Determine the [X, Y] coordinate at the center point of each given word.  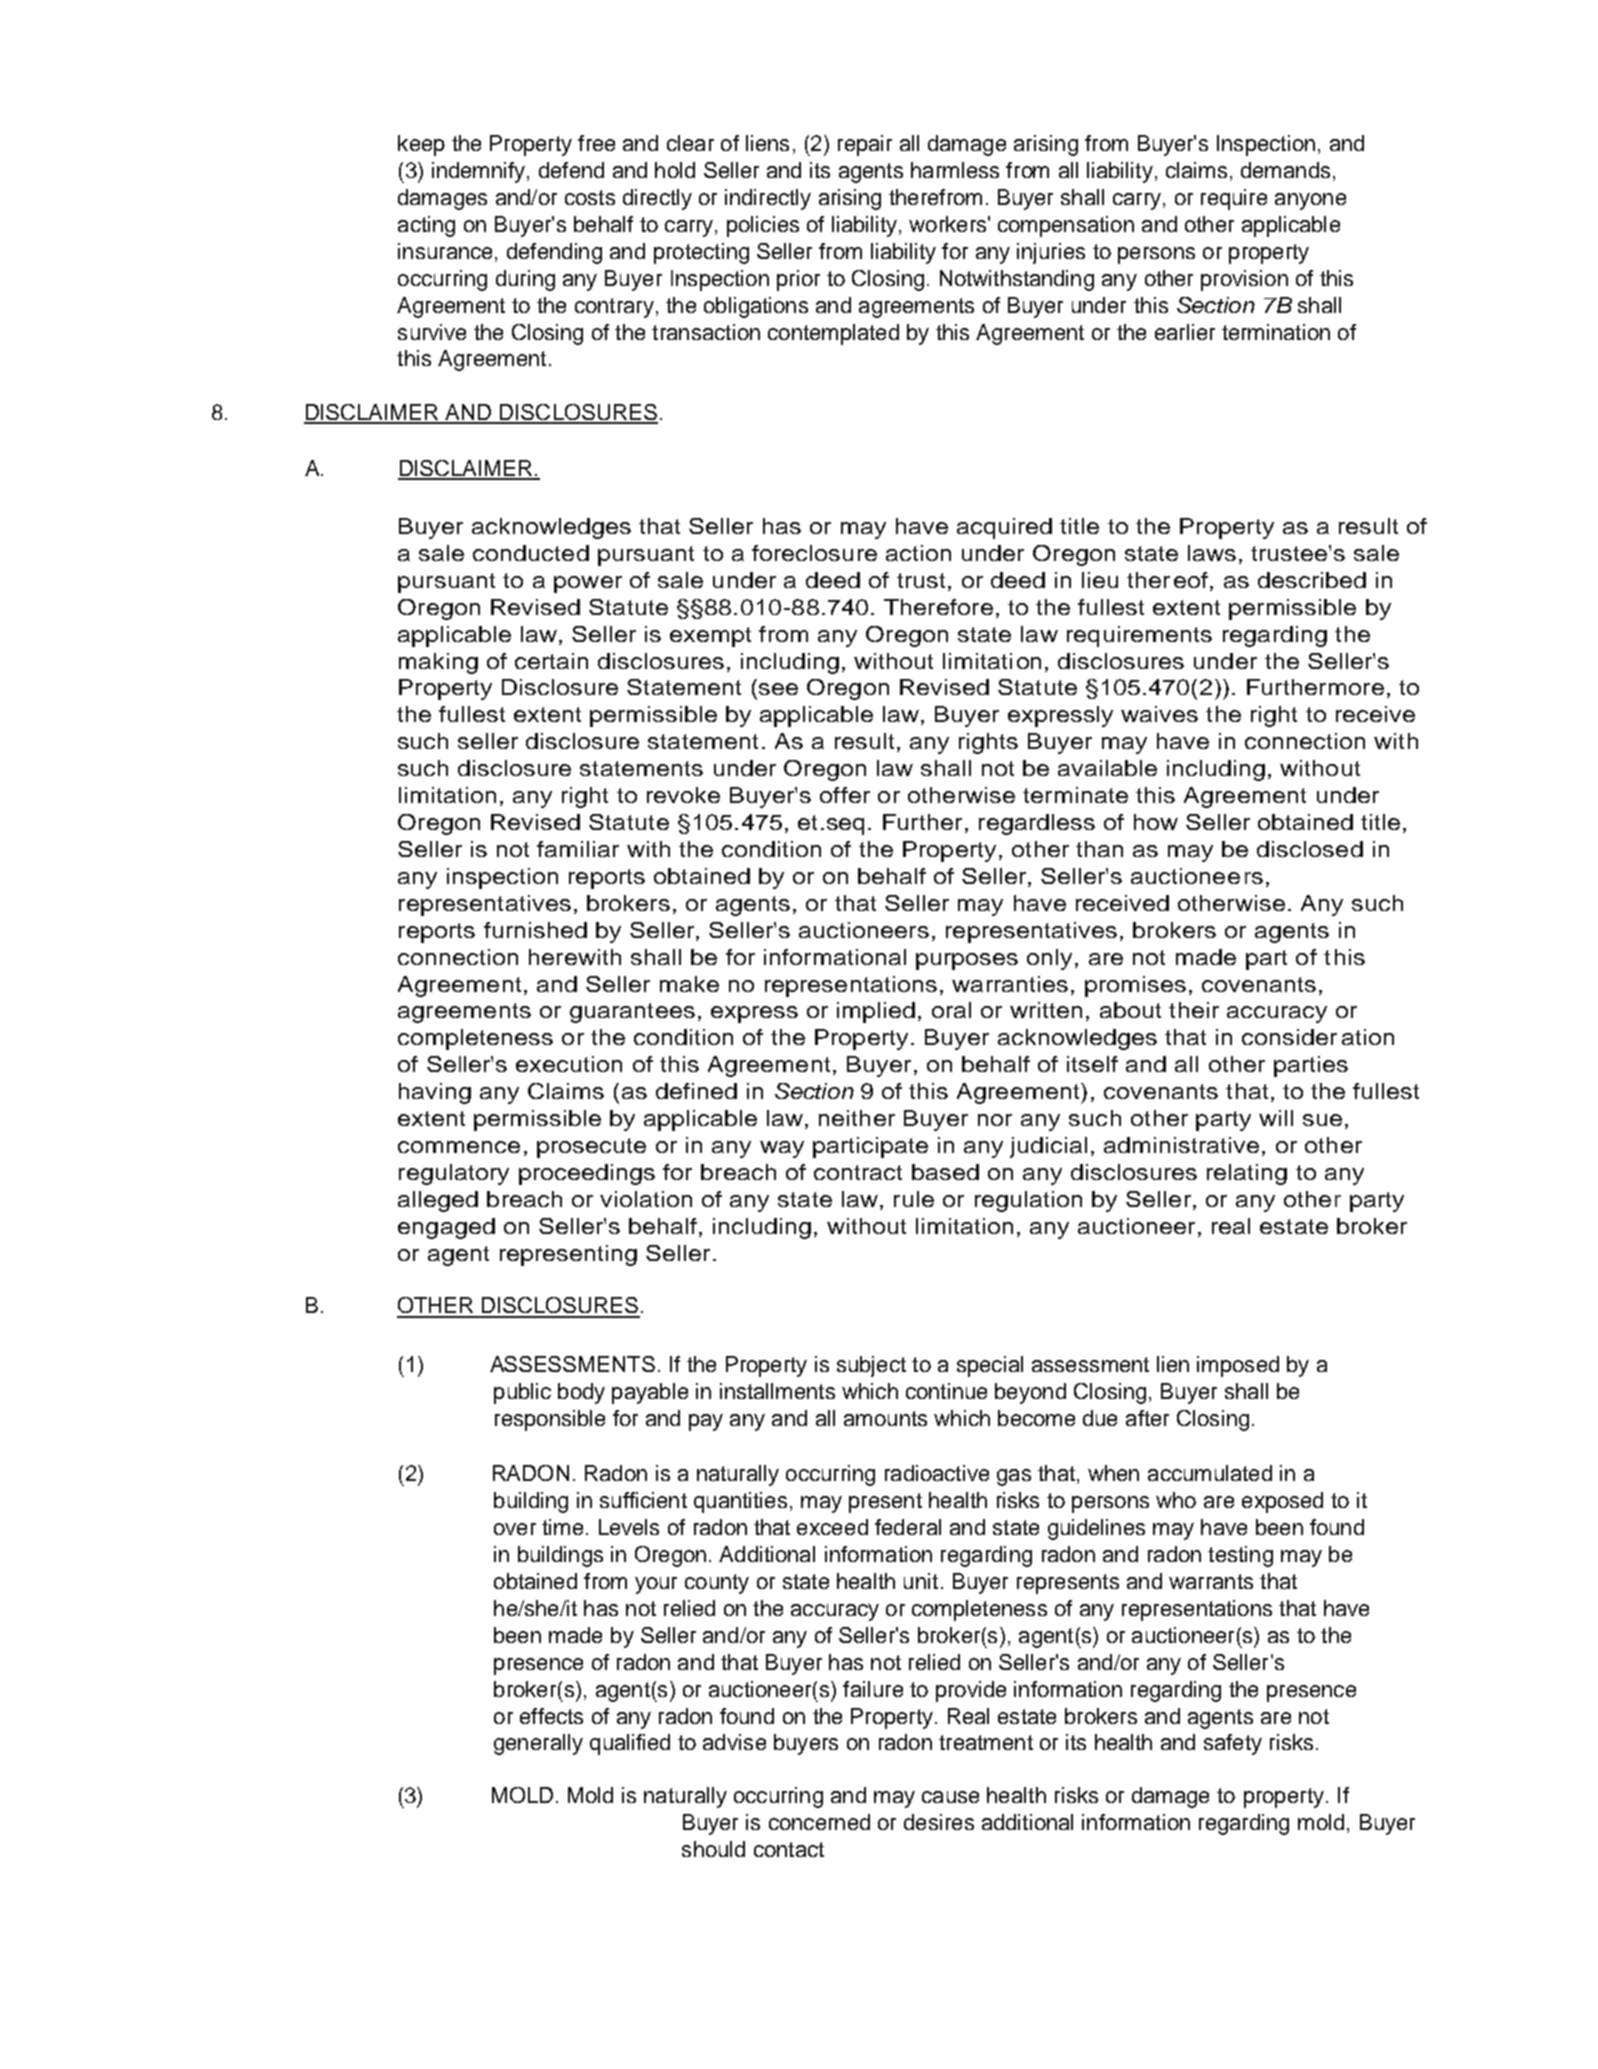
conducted [531, 553]
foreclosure [814, 553]
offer [845, 795]
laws [1212, 553]
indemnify [480, 172]
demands [1285, 170]
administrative [1181, 1145]
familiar [578, 849]
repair [865, 145]
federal [908, 1527]
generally [538, 1744]
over [515, 1529]
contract [858, 1172]
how [1156, 822]
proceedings [587, 1174]
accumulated [1210, 1473]
